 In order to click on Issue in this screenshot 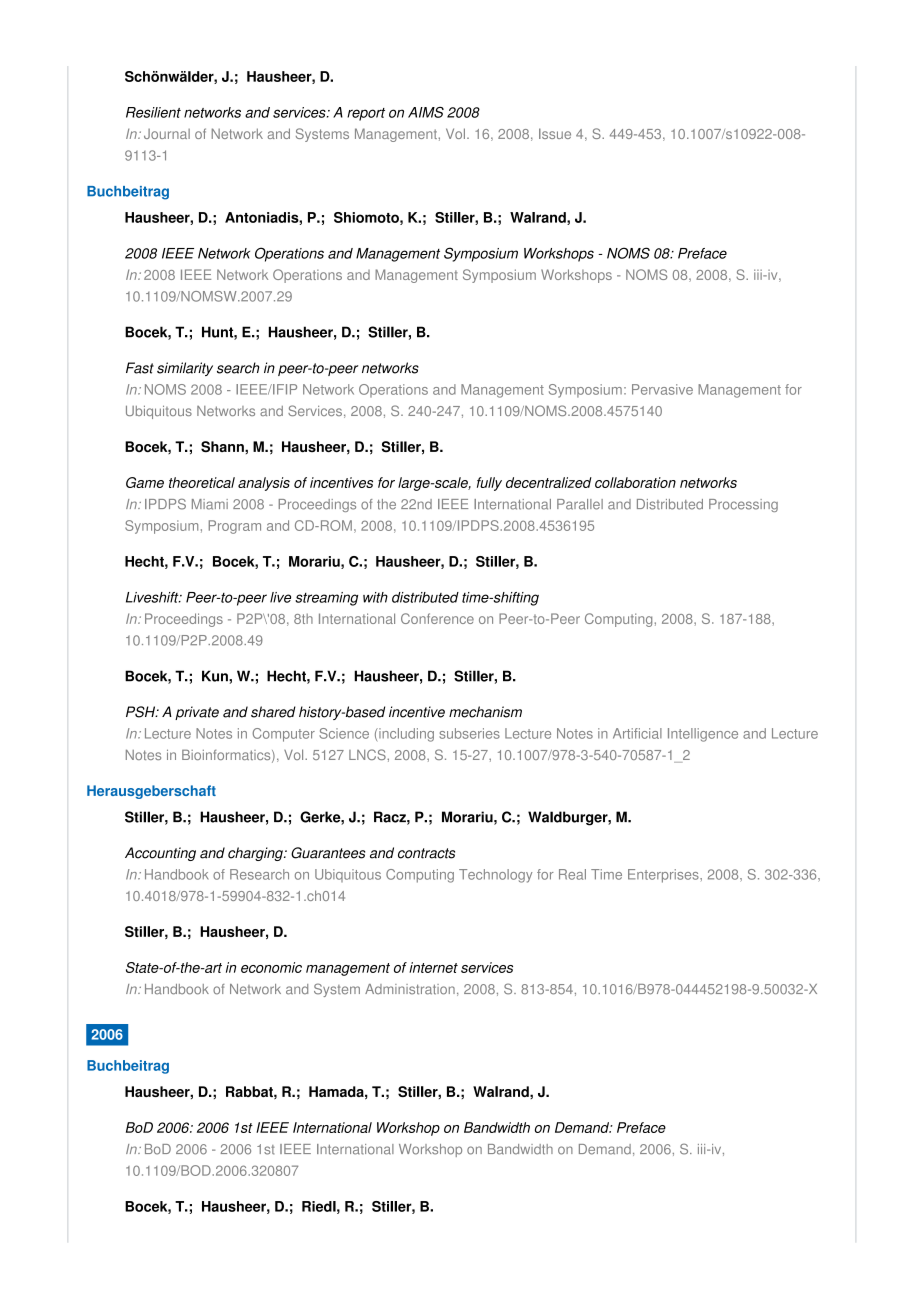, I will do `click(555, 133)`.
